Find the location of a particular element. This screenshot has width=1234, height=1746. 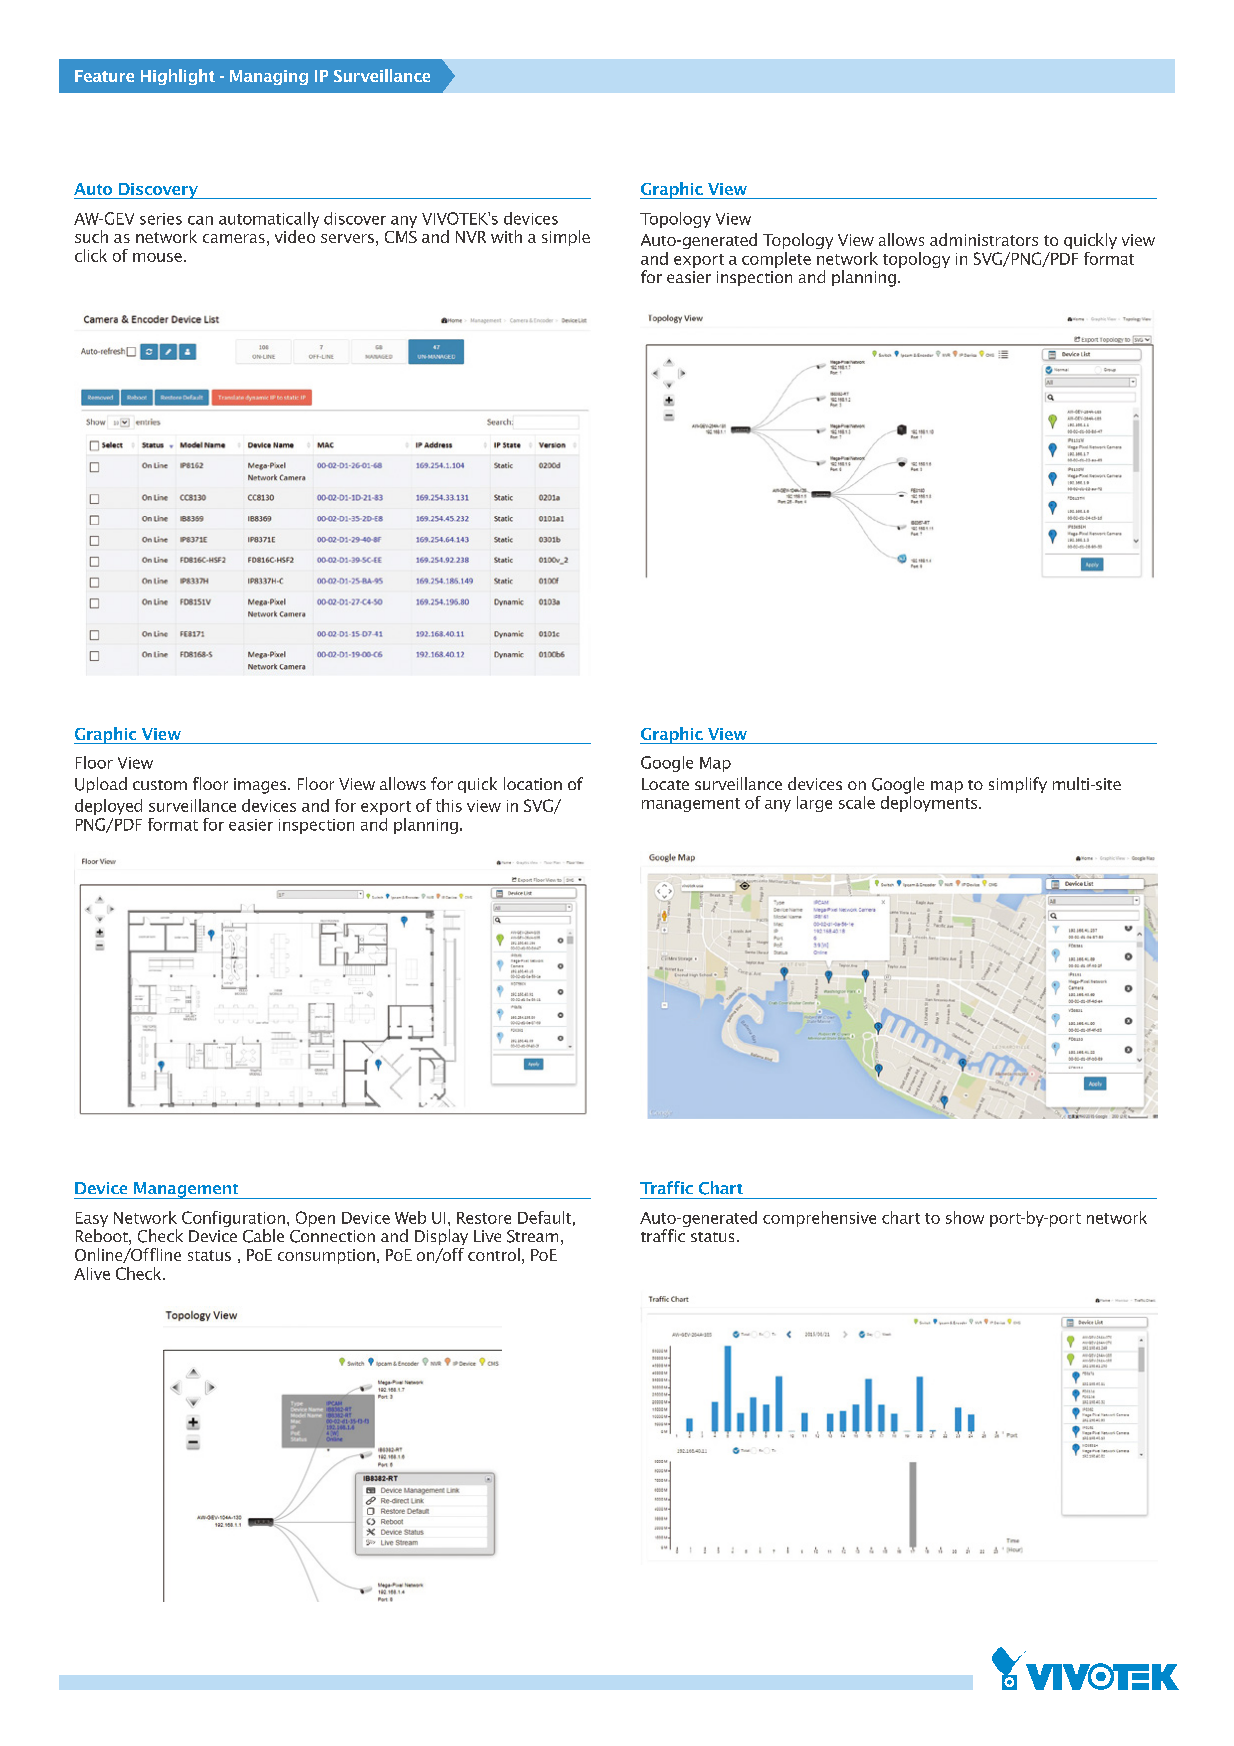

Default is located at coordinates (544, 1217).
